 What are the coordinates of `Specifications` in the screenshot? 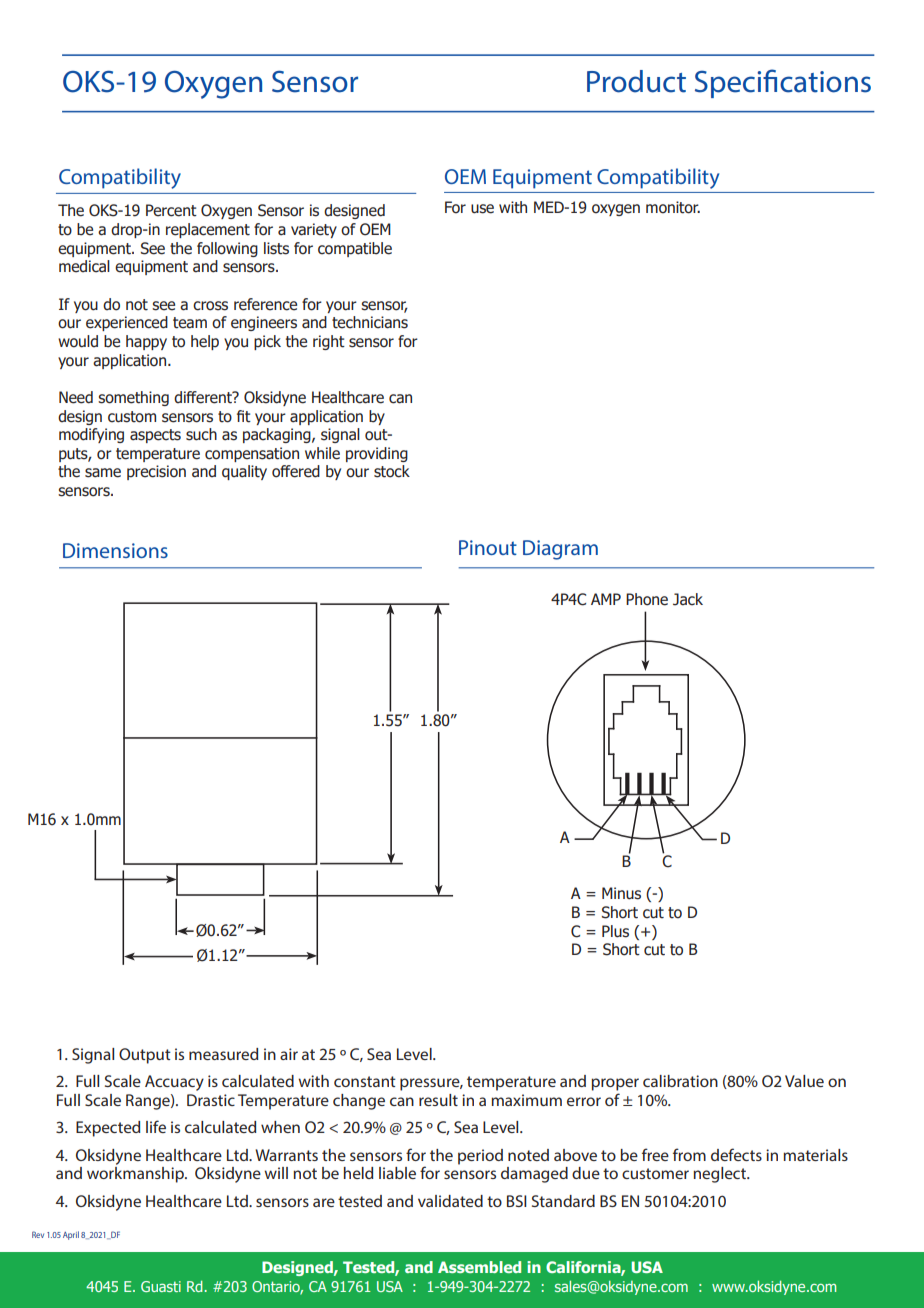 It's located at (783, 83).
